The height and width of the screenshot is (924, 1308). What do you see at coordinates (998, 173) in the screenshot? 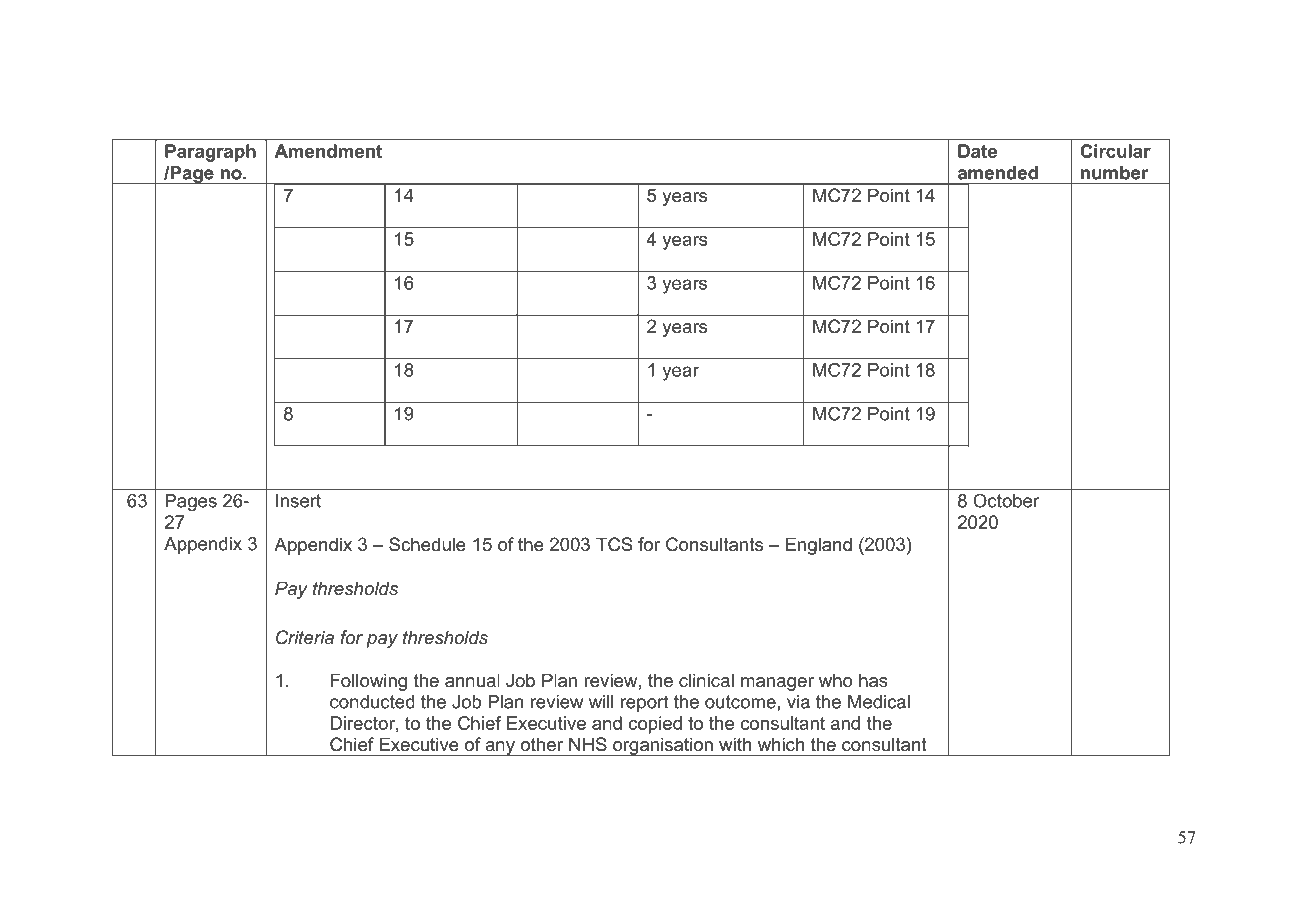
I see `amended` at bounding box center [998, 173].
